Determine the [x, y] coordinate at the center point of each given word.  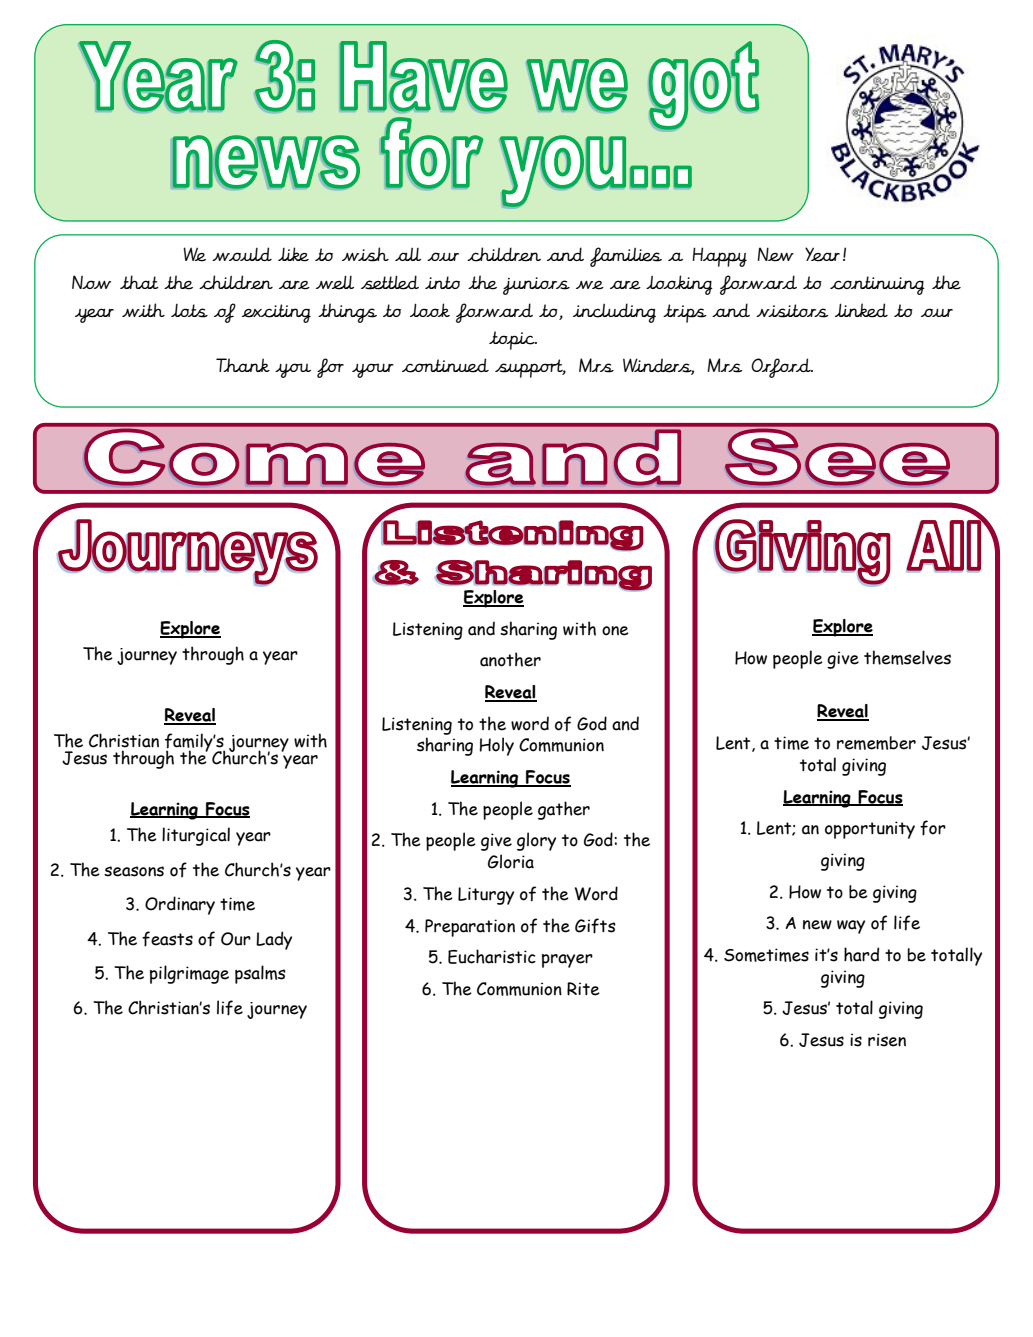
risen [887, 1040]
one [615, 631]
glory [536, 841]
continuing [877, 285]
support [530, 368]
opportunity [870, 830]
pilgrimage [189, 974]
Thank [243, 365]
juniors [536, 286]
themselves [907, 657]
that [139, 282]
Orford [782, 368]
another [510, 659]
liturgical [196, 836]
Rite [583, 989]
